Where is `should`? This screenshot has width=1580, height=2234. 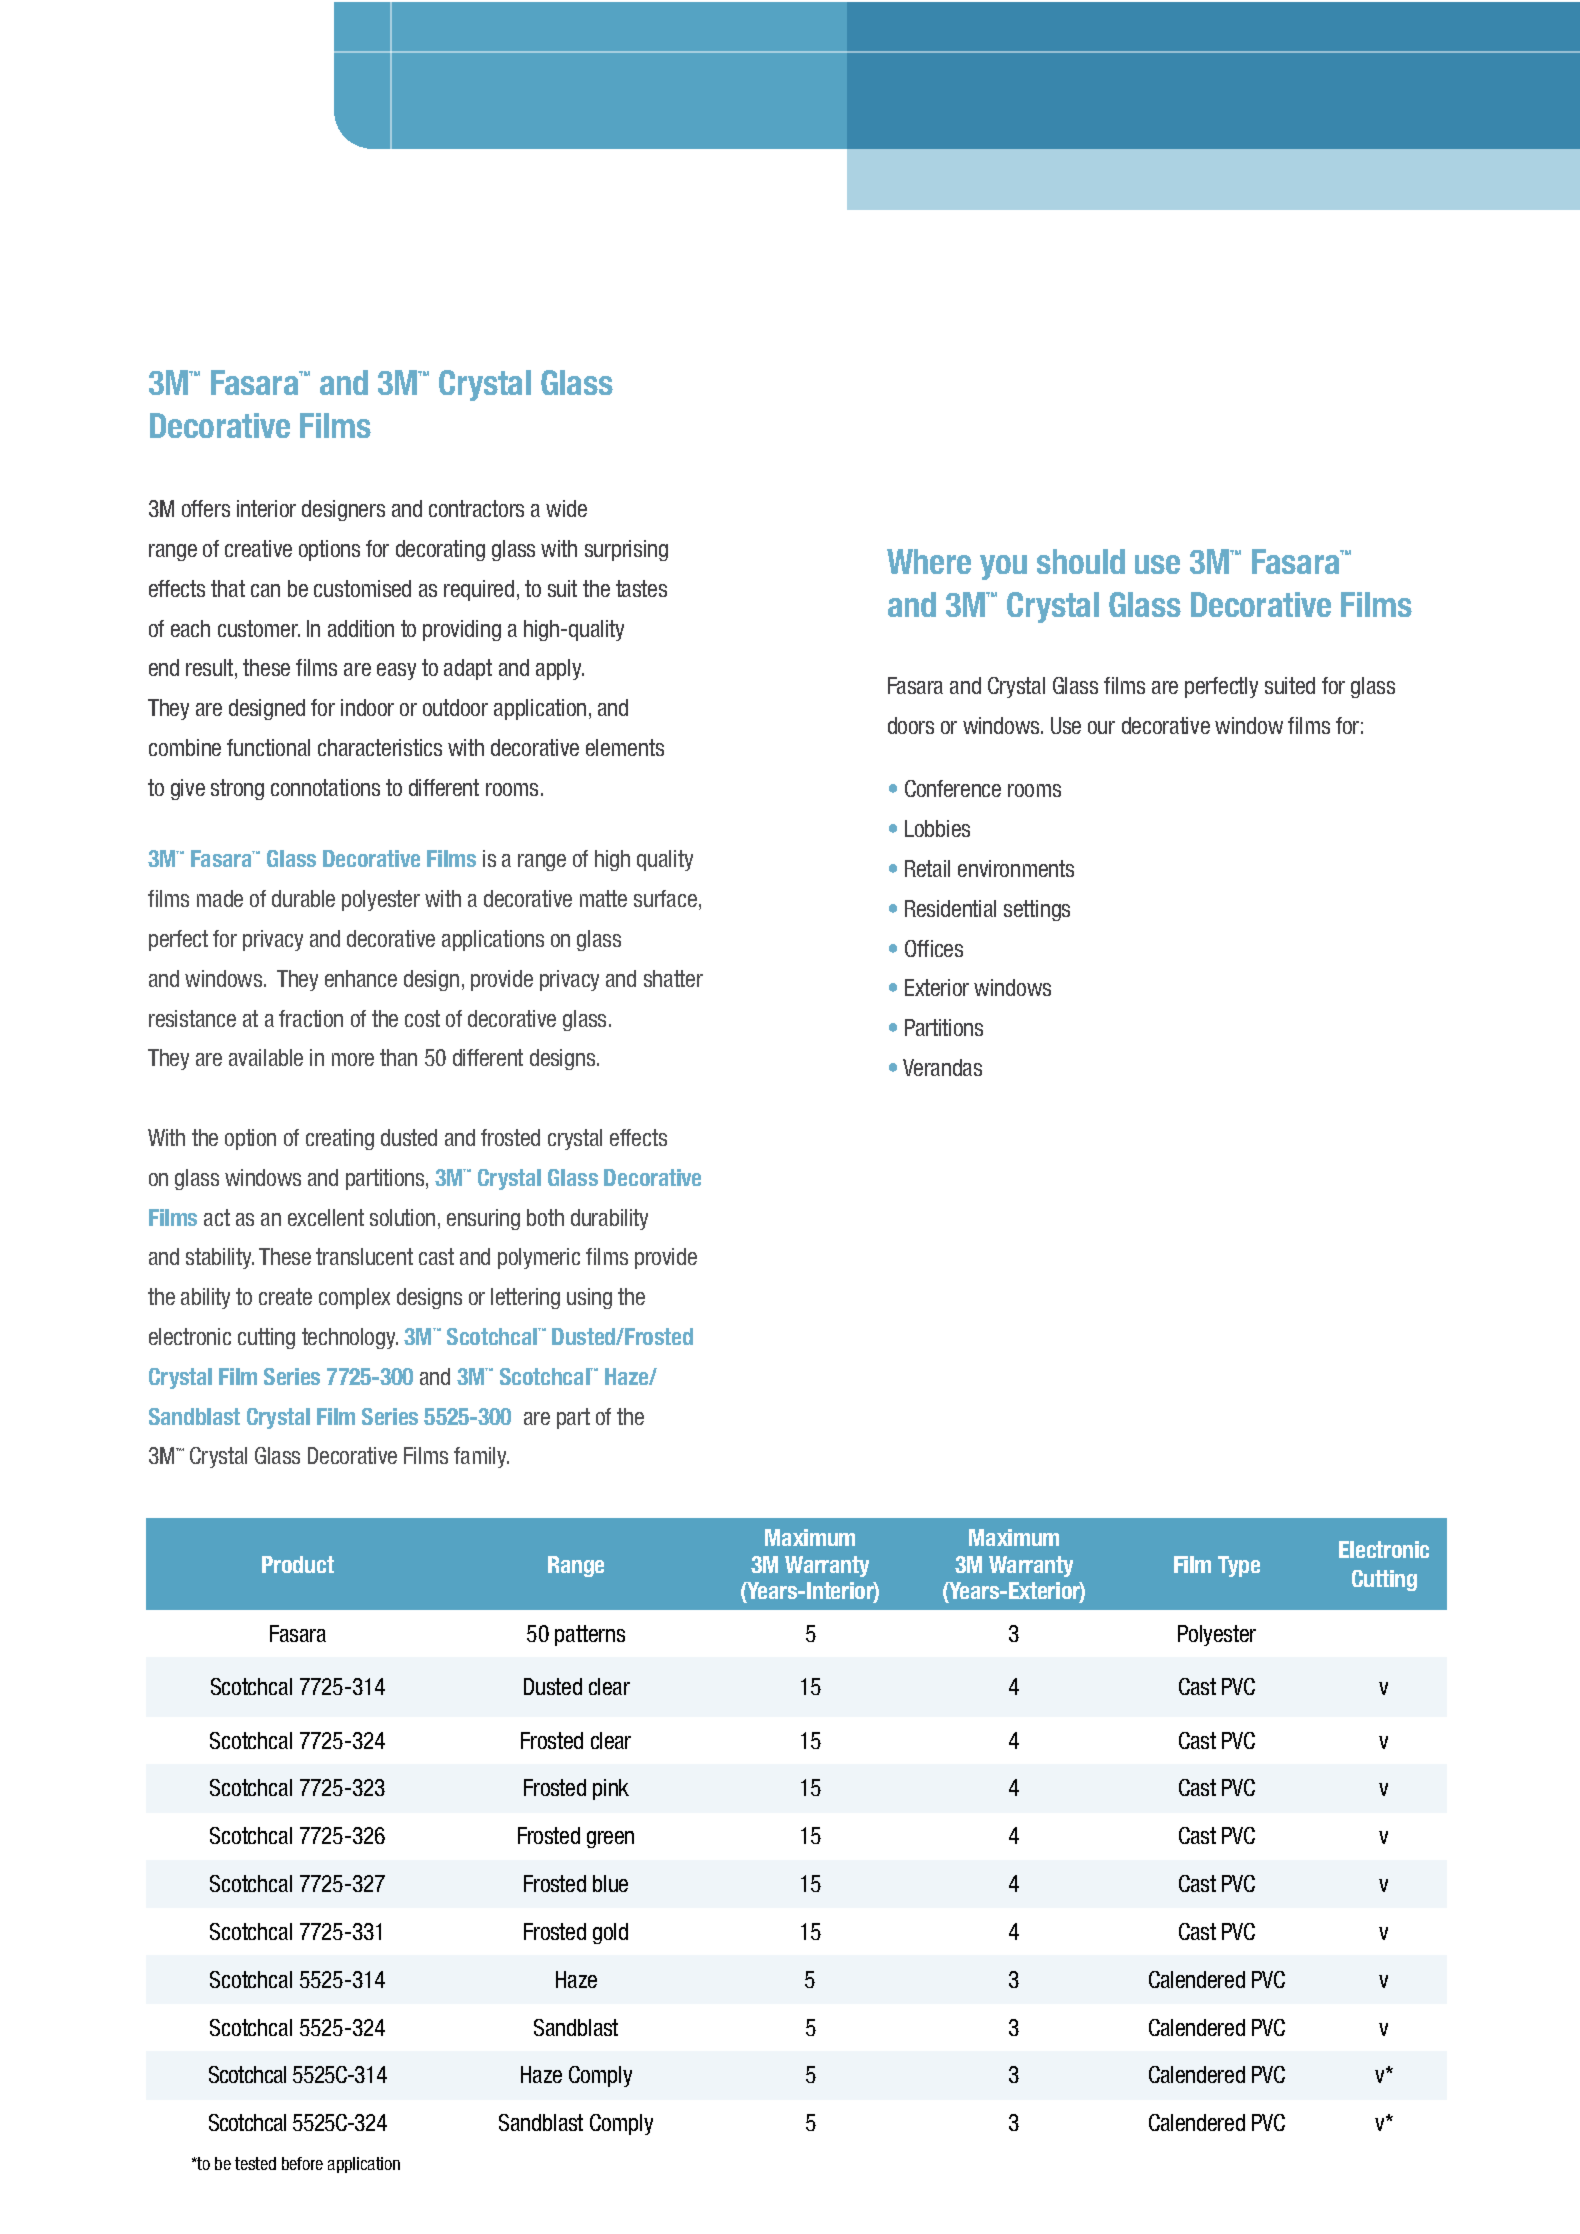
should is located at coordinates (1081, 561).
